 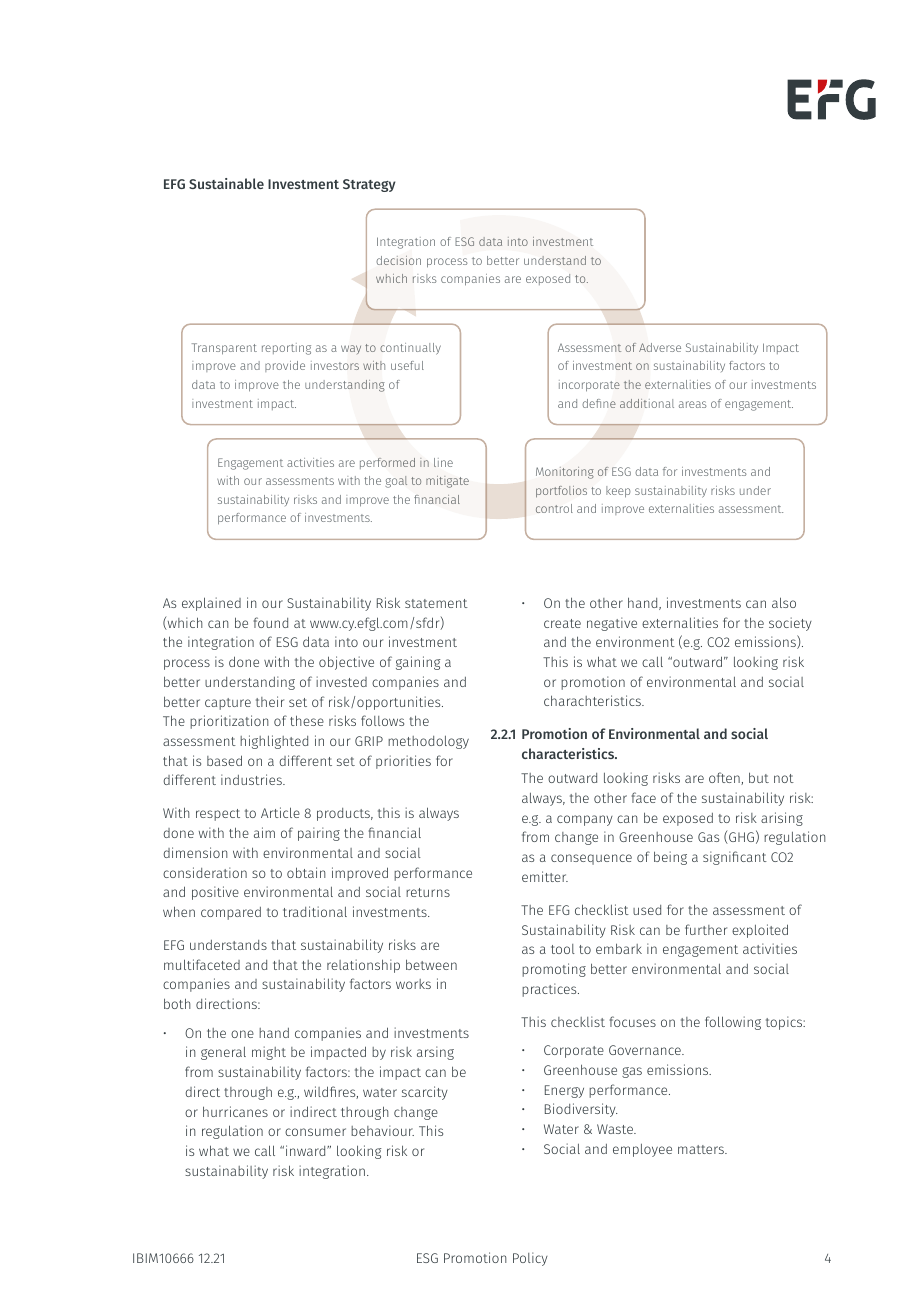 What do you see at coordinates (693, 404) in the page?
I see `areas` at bounding box center [693, 404].
